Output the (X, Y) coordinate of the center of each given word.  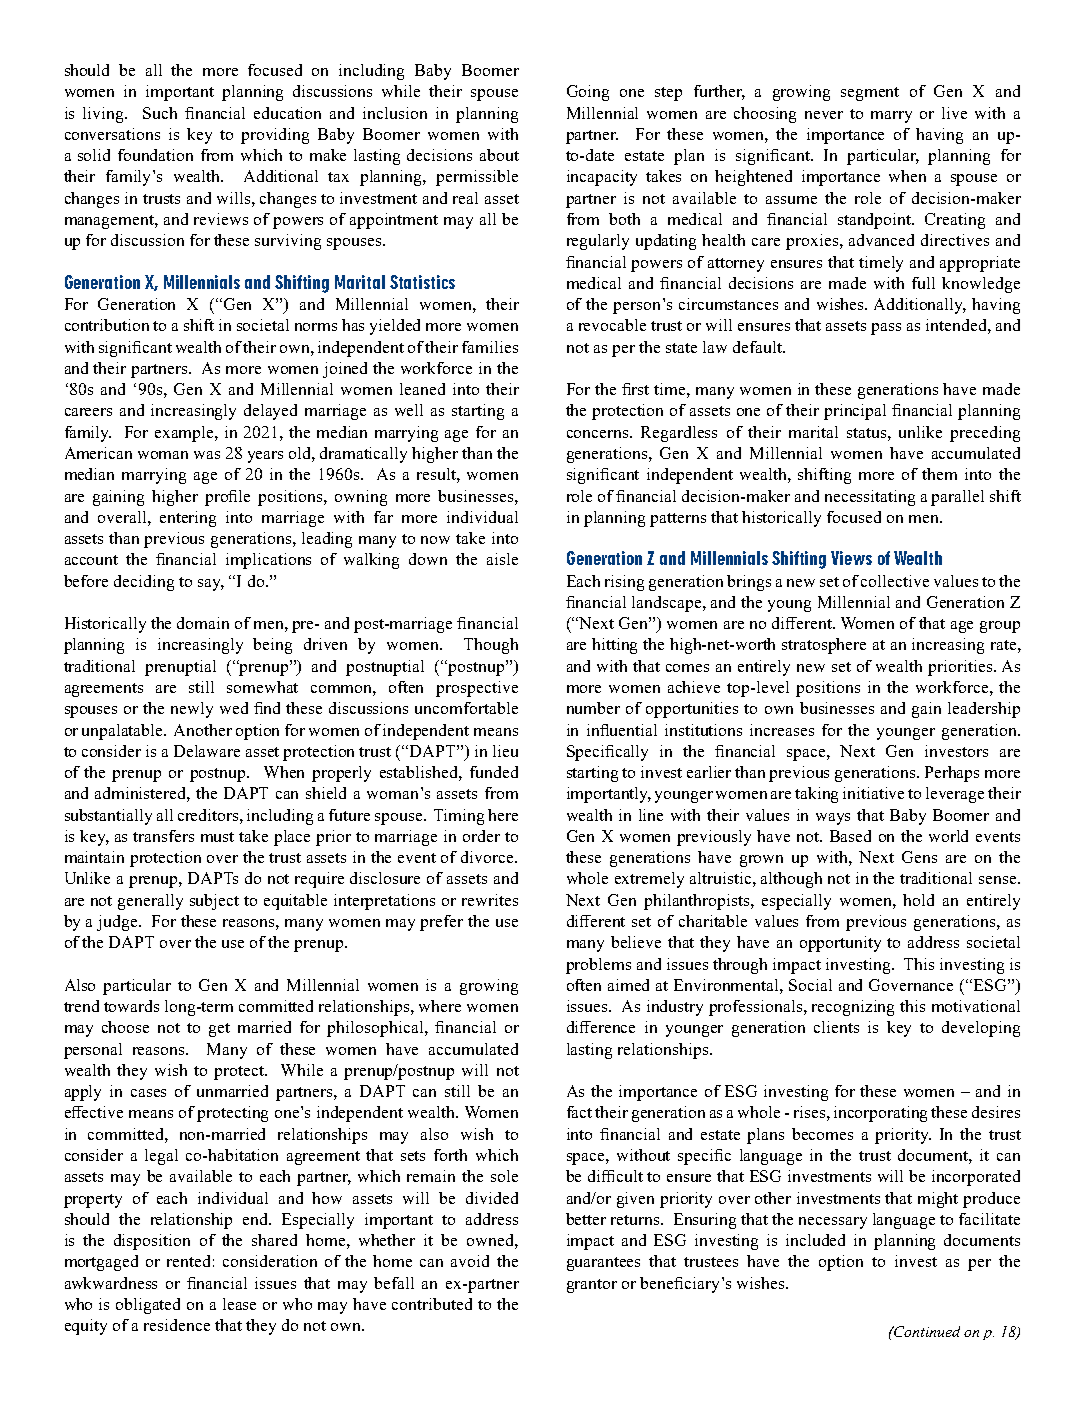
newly (192, 710)
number (593, 708)
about (499, 155)
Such (160, 113)
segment (870, 94)
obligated (148, 1306)
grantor (592, 1286)
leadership (984, 710)
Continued (926, 1331)
